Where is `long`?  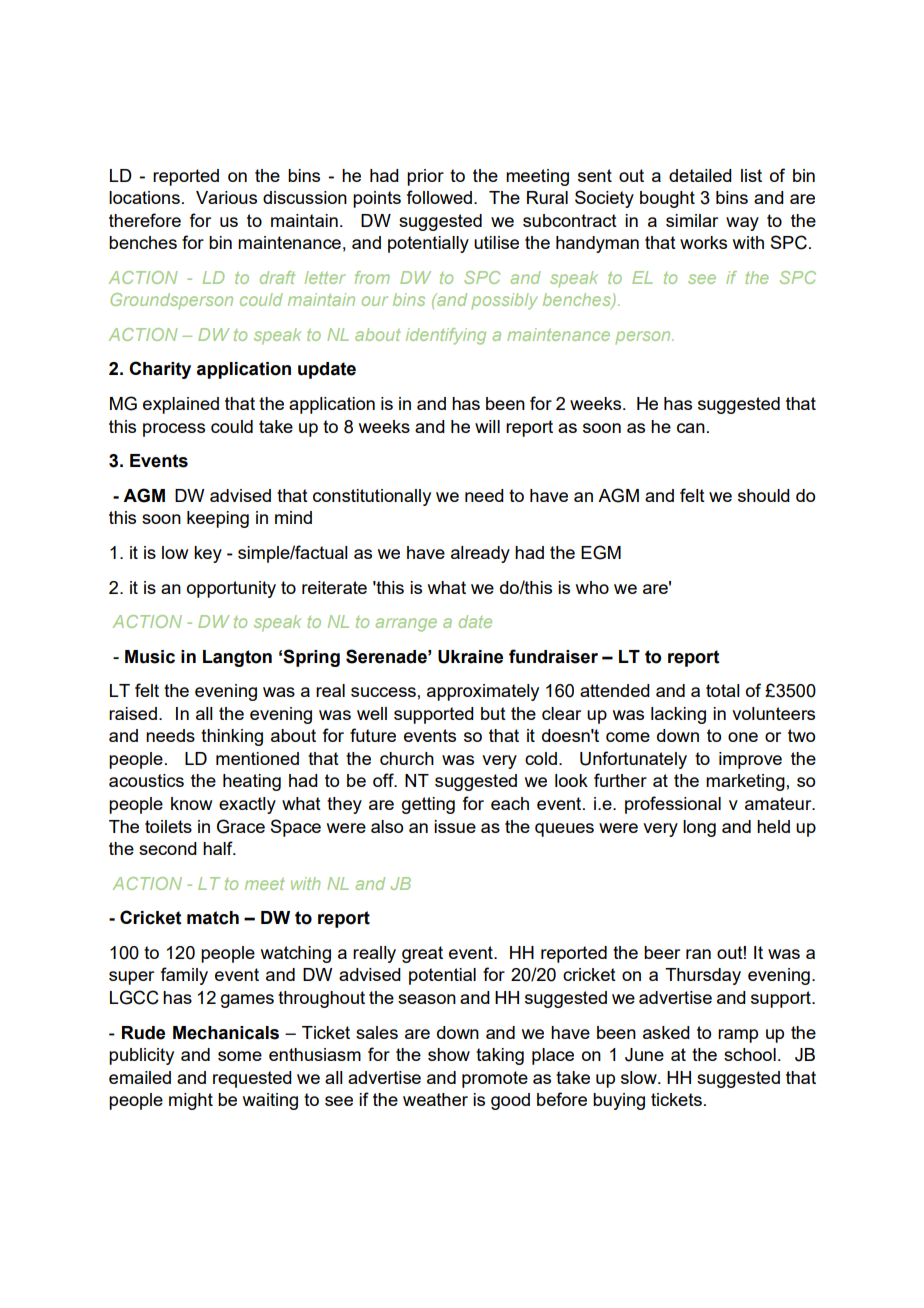
long is located at coordinates (699, 828).
